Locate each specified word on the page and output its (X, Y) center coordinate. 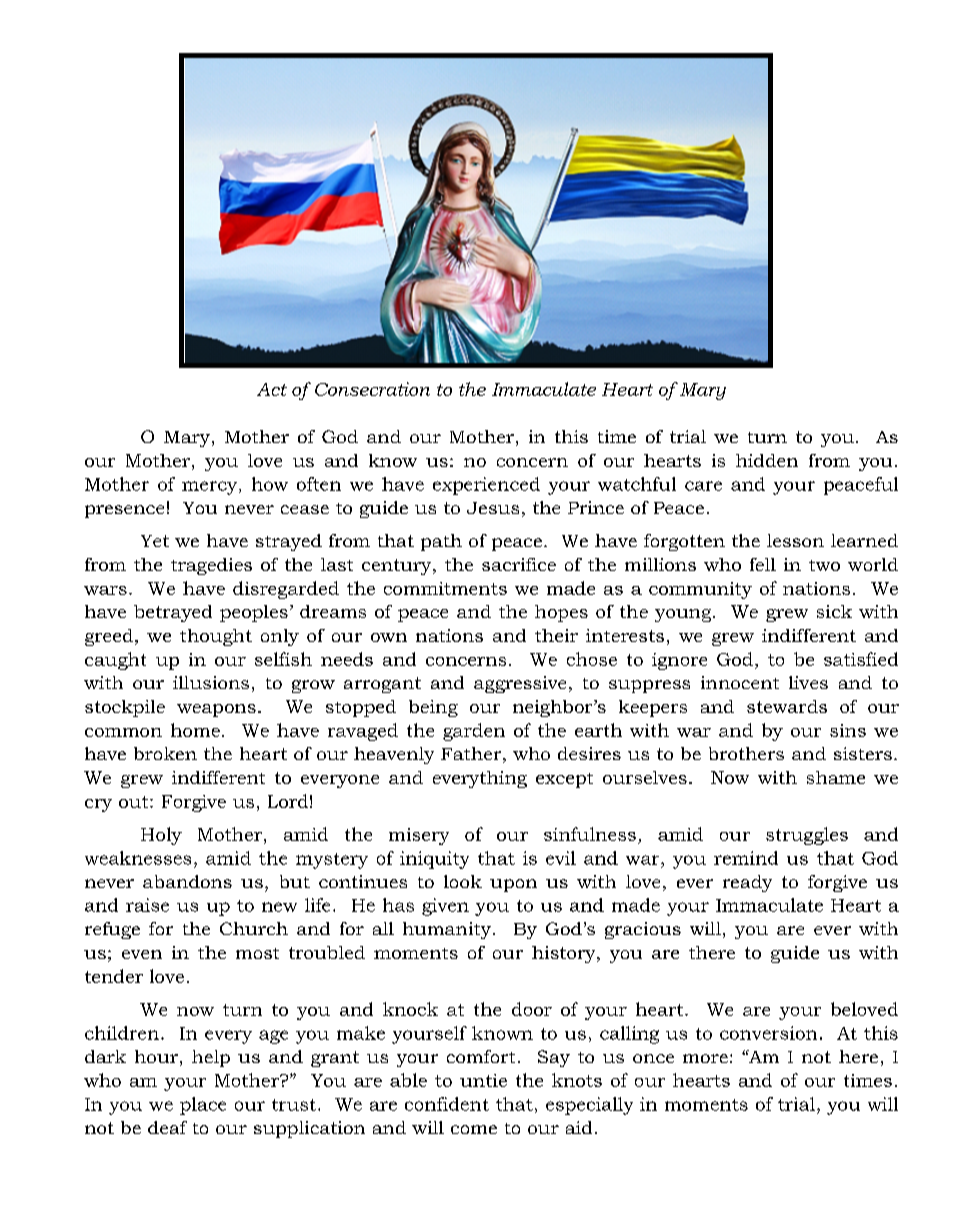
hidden (767, 460)
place (203, 1106)
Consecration (372, 389)
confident (447, 1104)
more (705, 1058)
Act (272, 389)
